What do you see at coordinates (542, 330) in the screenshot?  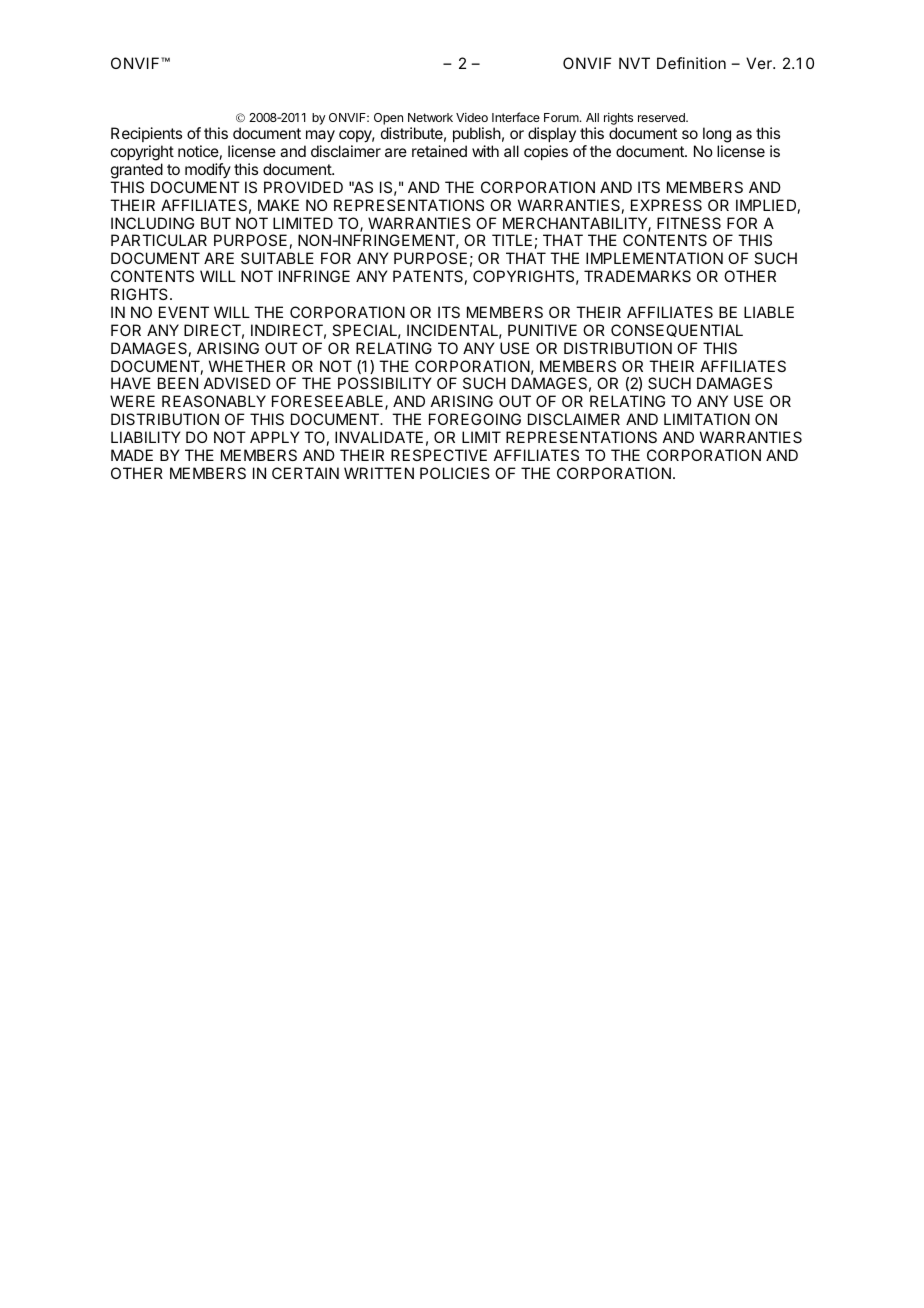 I see `PUNITIVE` at bounding box center [542, 330].
